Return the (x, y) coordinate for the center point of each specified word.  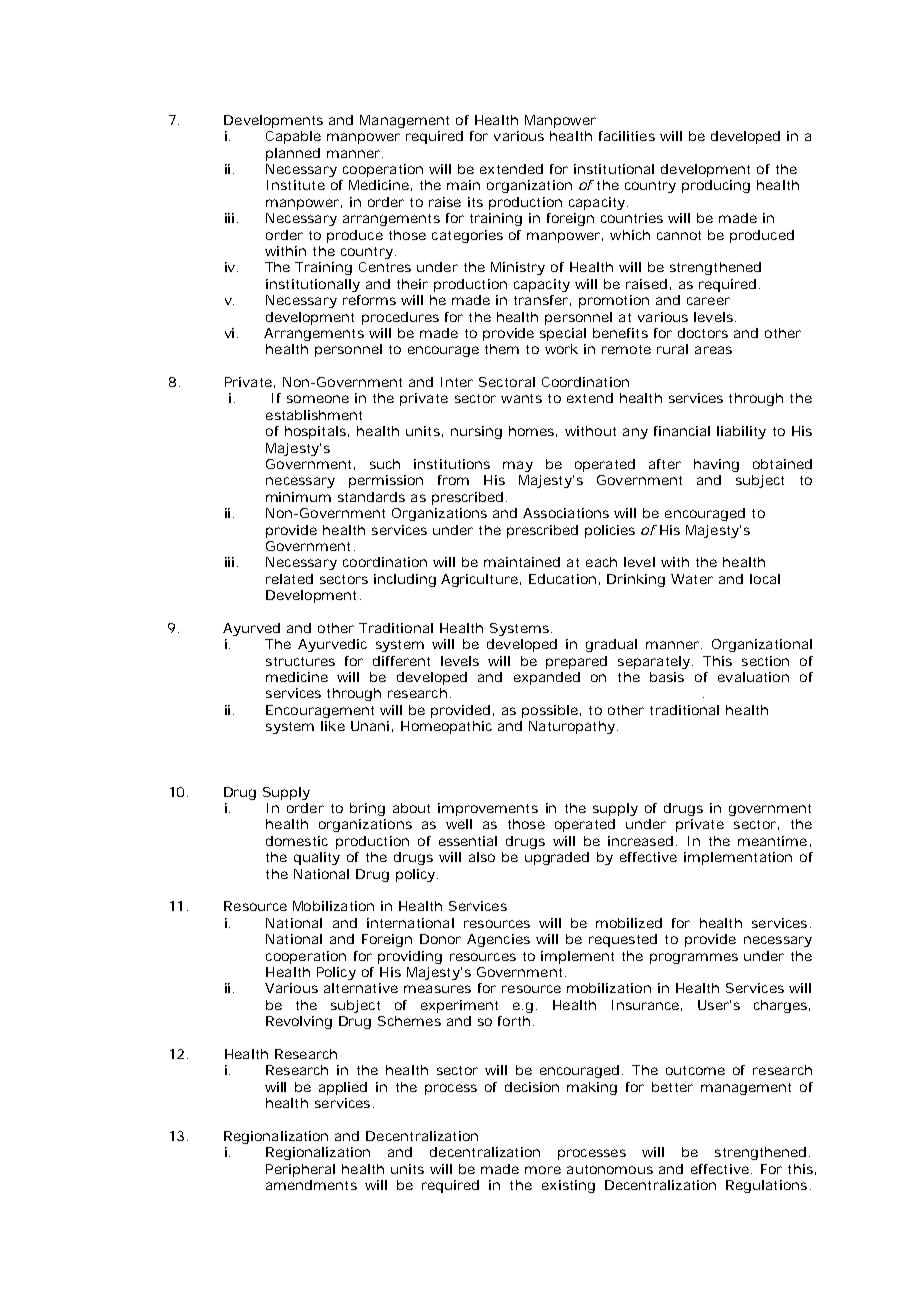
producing (716, 186)
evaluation (753, 677)
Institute (296, 185)
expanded (547, 678)
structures (300, 661)
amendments (311, 1185)
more (543, 1170)
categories (467, 236)
